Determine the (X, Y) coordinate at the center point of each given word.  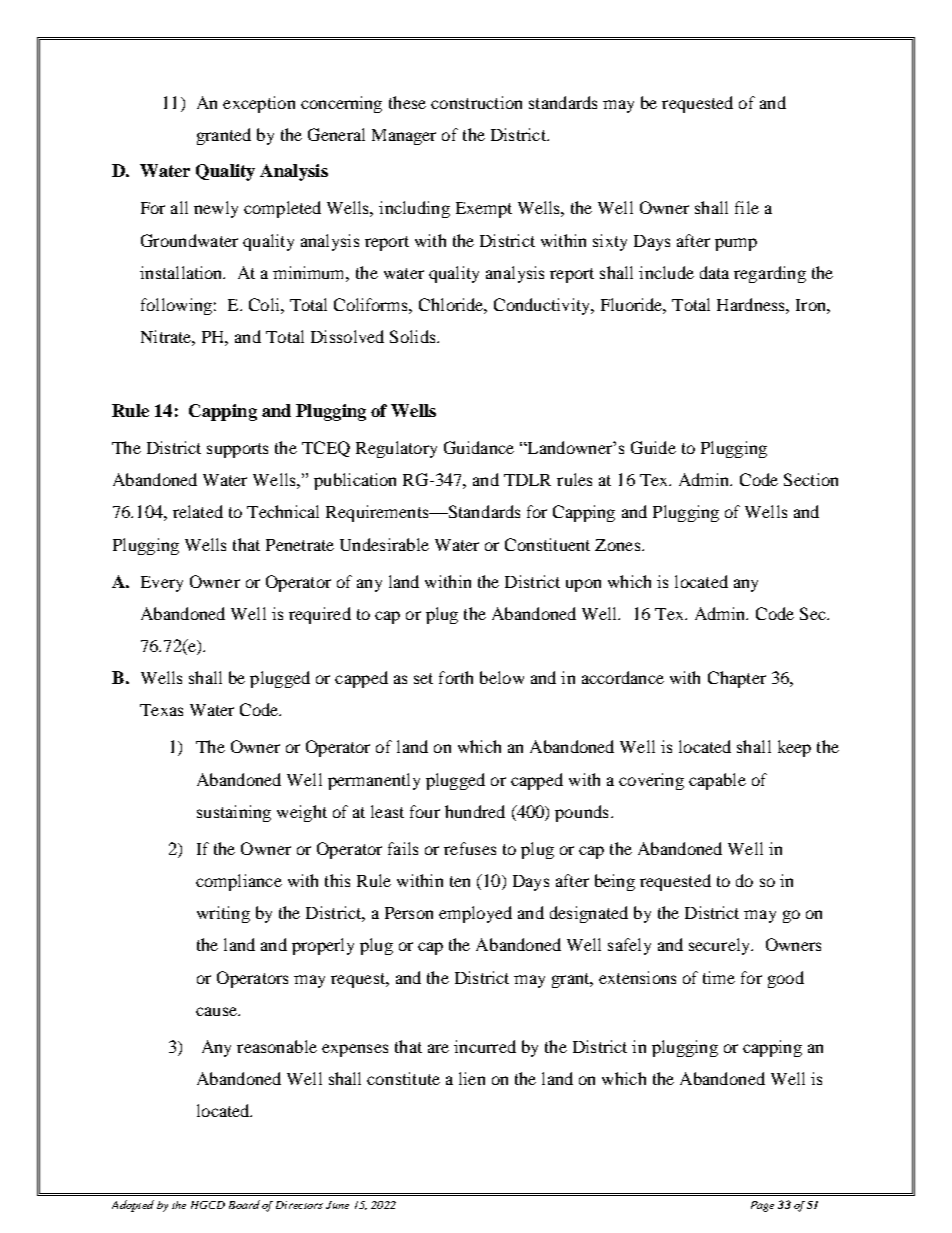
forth (456, 677)
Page (762, 1206)
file (747, 207)
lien (472, 1078)
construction (476, 102)
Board (244, 1204)
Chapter (737, 679)
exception (259, 104)
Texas (161, 710)
